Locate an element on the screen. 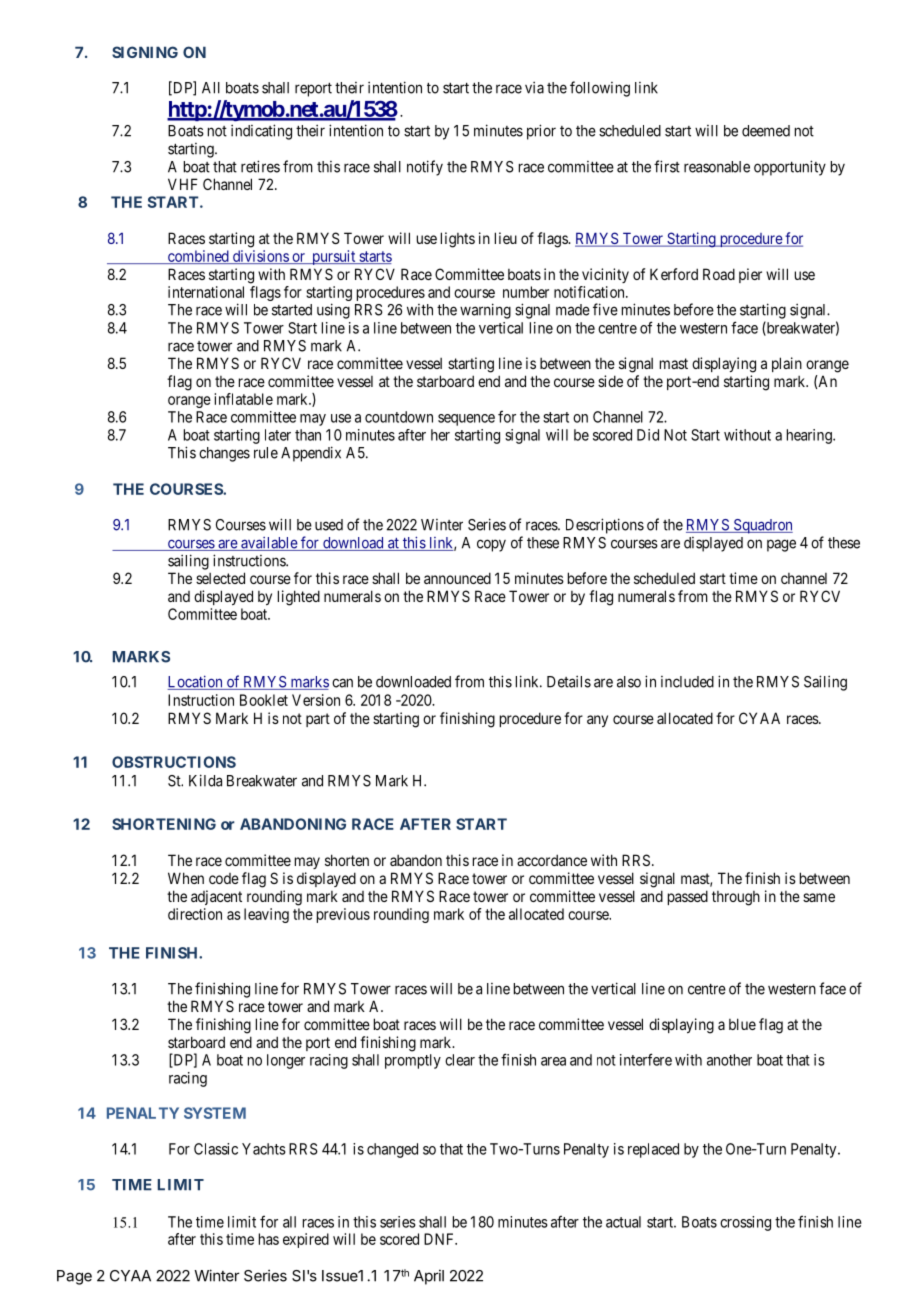 The image size is (924, 1307). Details is located at coordinates (569, 681).
